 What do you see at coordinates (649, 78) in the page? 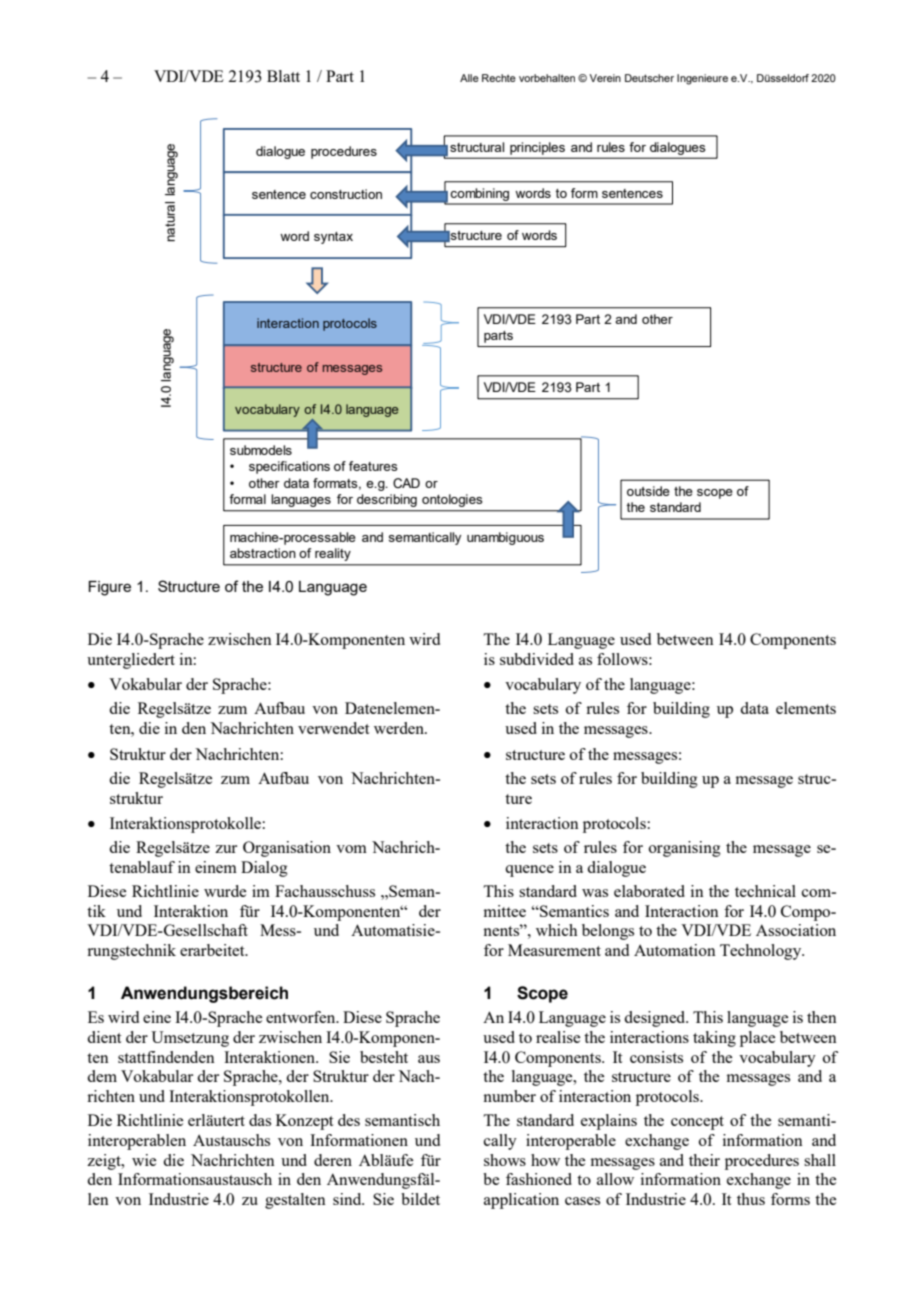
I see `Deutscher` at bounding box center [649, 78].
